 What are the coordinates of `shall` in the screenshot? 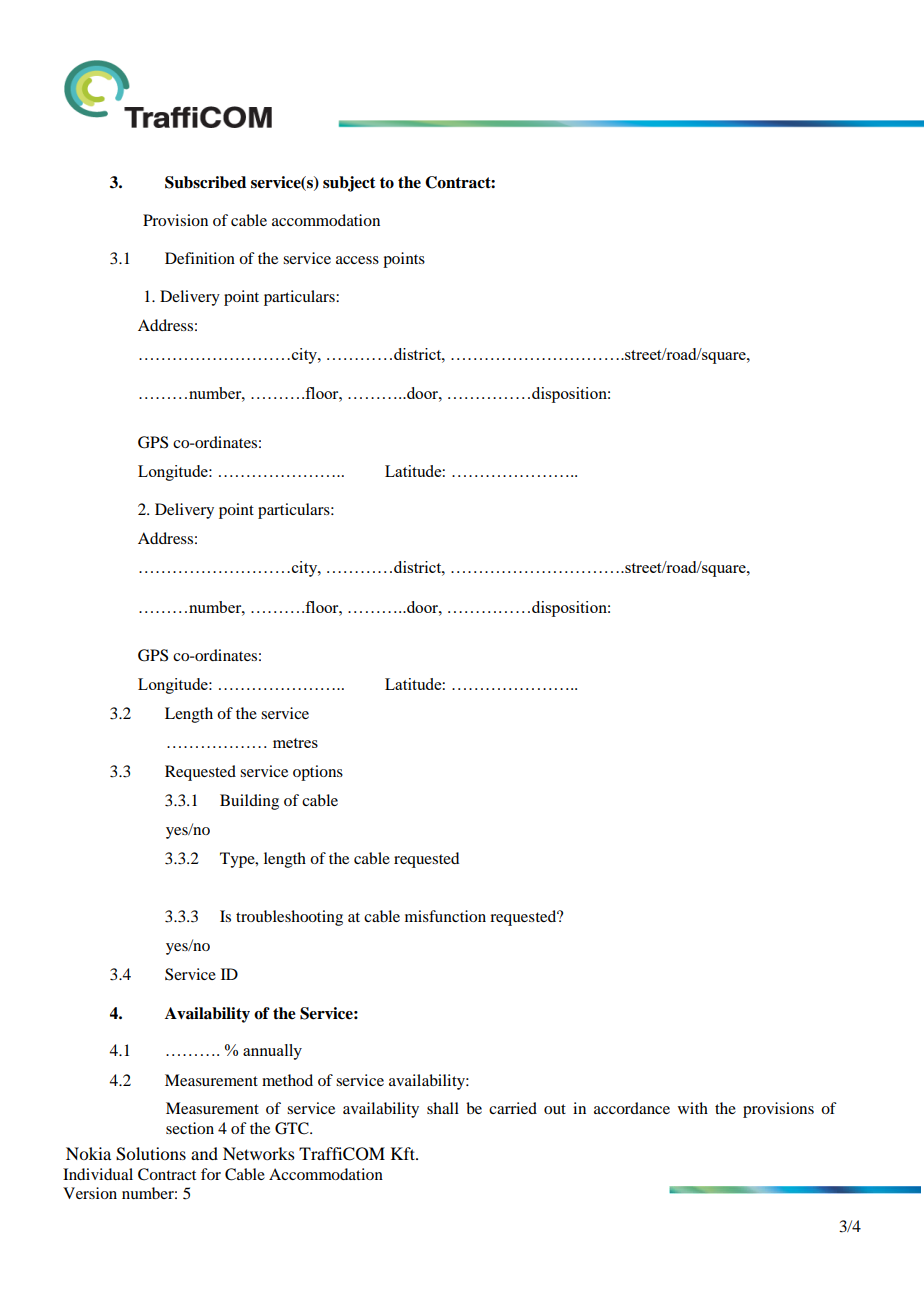 It's located at (443, 1108).
